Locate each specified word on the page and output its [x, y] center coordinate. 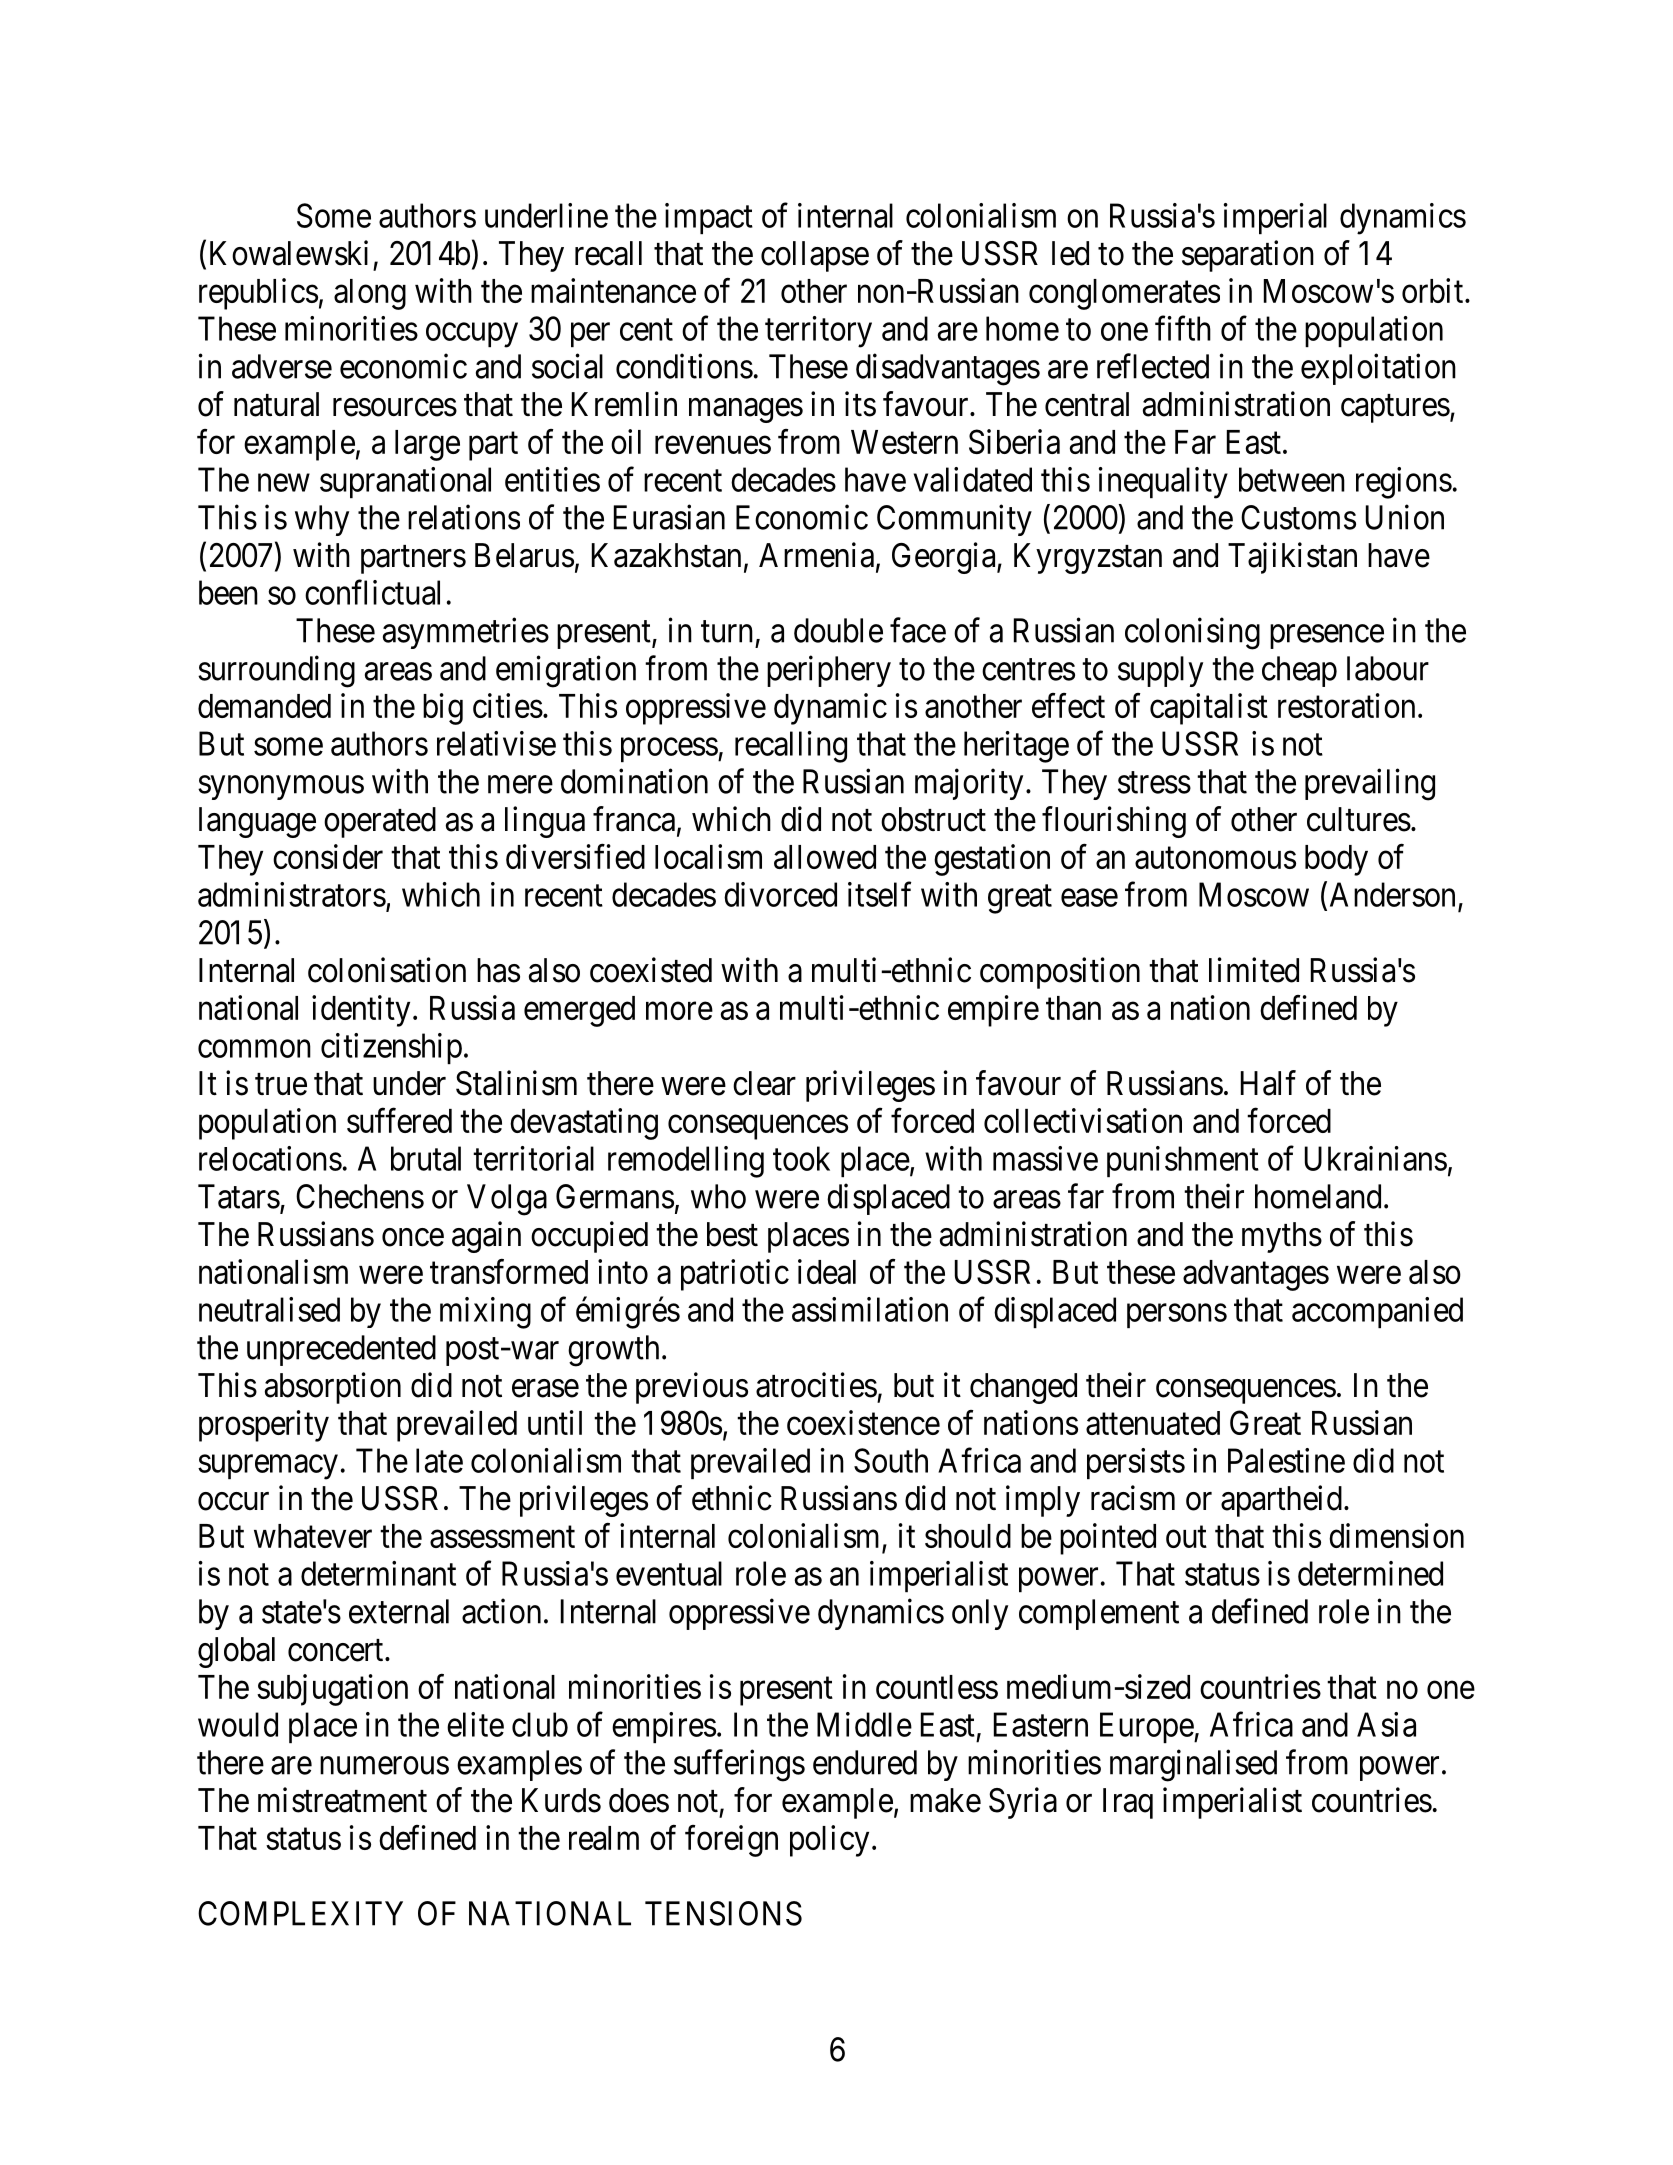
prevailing [1370, 784]
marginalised [1193, 1765]
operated [380, 822]
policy [829, 1841]
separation [1248, 256]
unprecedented [341, 1350]
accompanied [1377, 1312]
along [370, 294]
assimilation [870, 1309]
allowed [825, 857]
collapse [815, 256]
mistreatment [342, 1800]
